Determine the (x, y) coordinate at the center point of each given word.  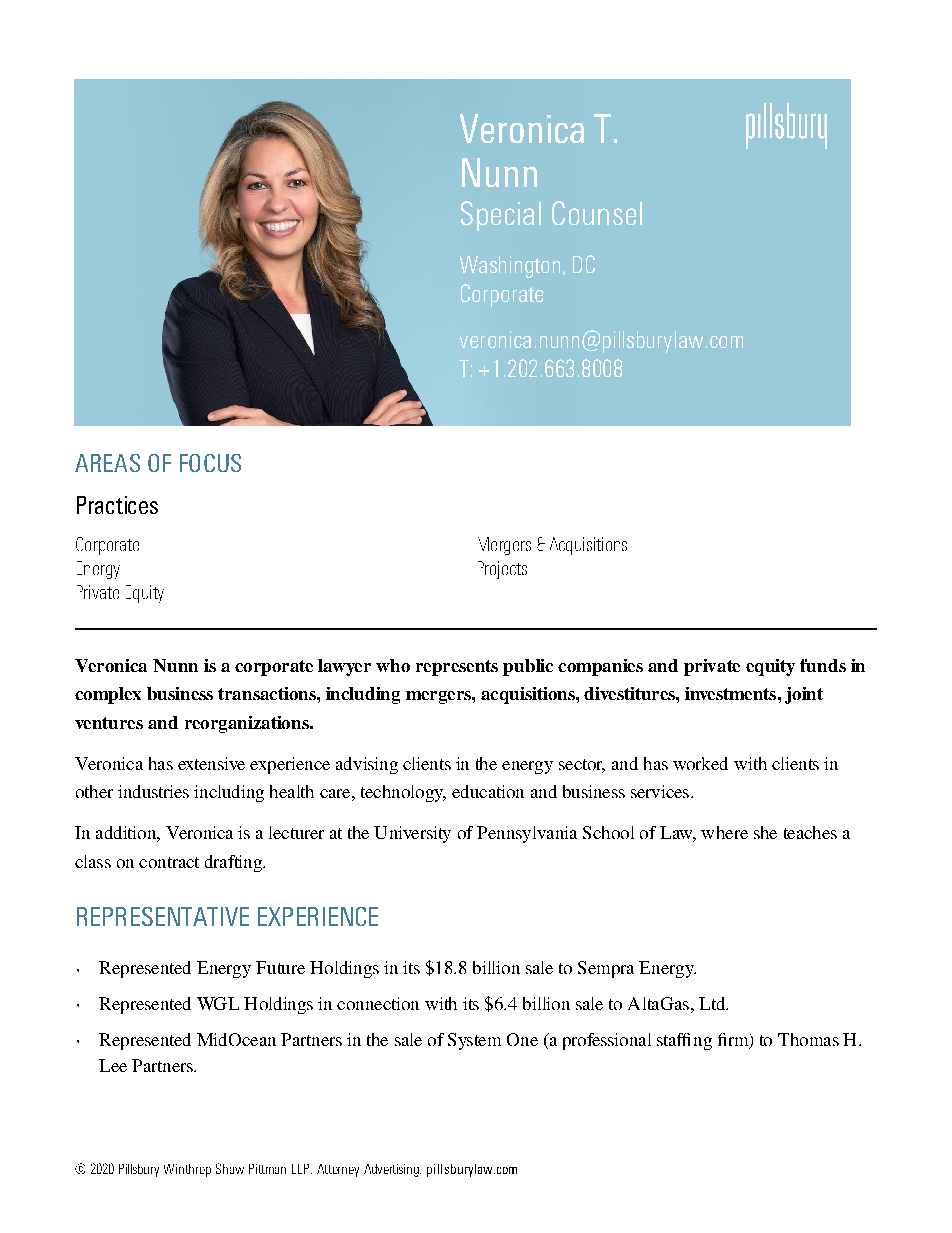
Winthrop (187, 1170)
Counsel (597, 213)
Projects (502, 570)
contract (169, 862)
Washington (510, 267)
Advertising (392, 1170)
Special (501, 216)
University (412, 834)
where (724, 832)
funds (823, 665)
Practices (117, 505)
